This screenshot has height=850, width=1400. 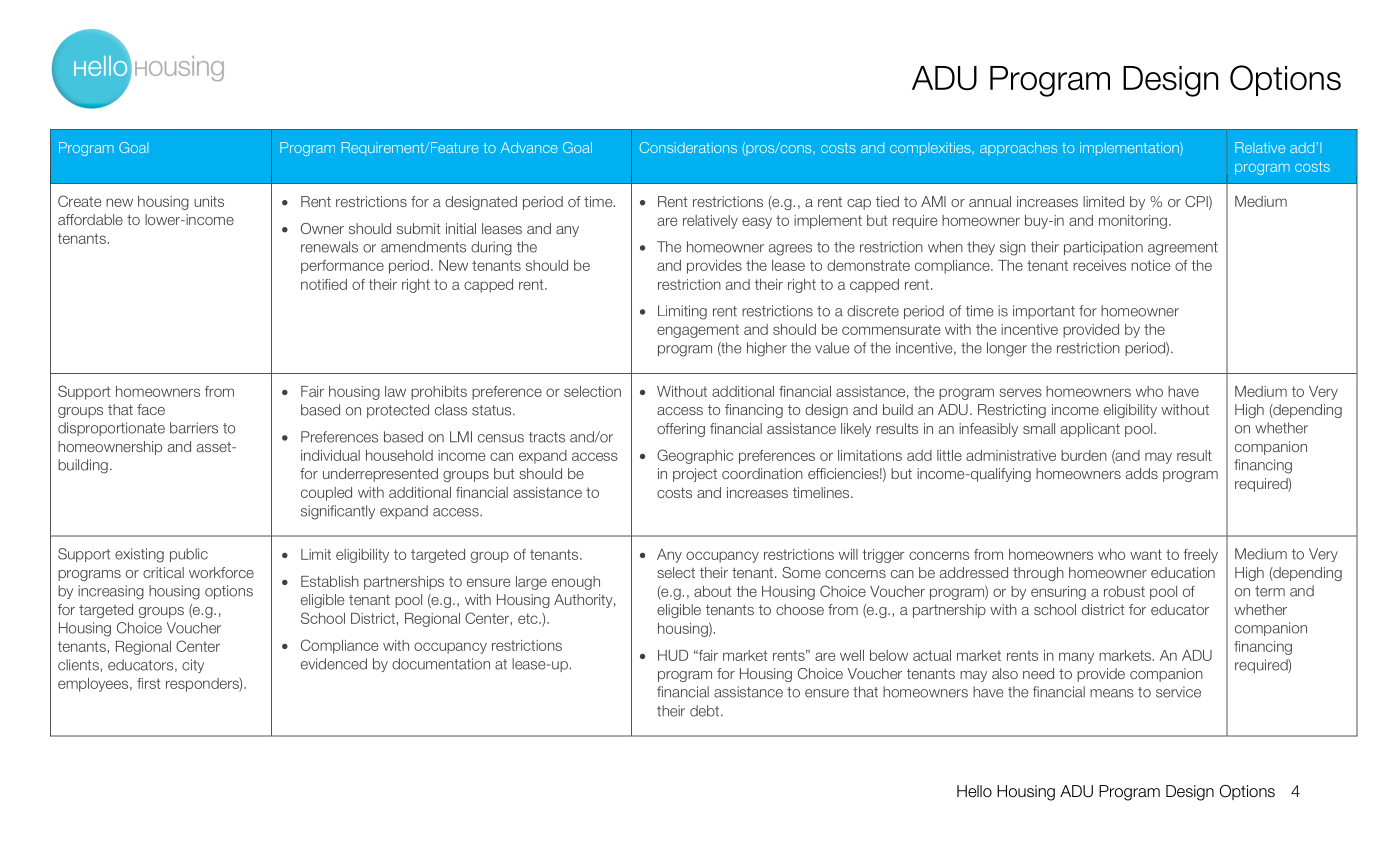 What do you see at coordinates (706, 711) in the screenshot?
I see `debt` at bounding box center [706, 711].
